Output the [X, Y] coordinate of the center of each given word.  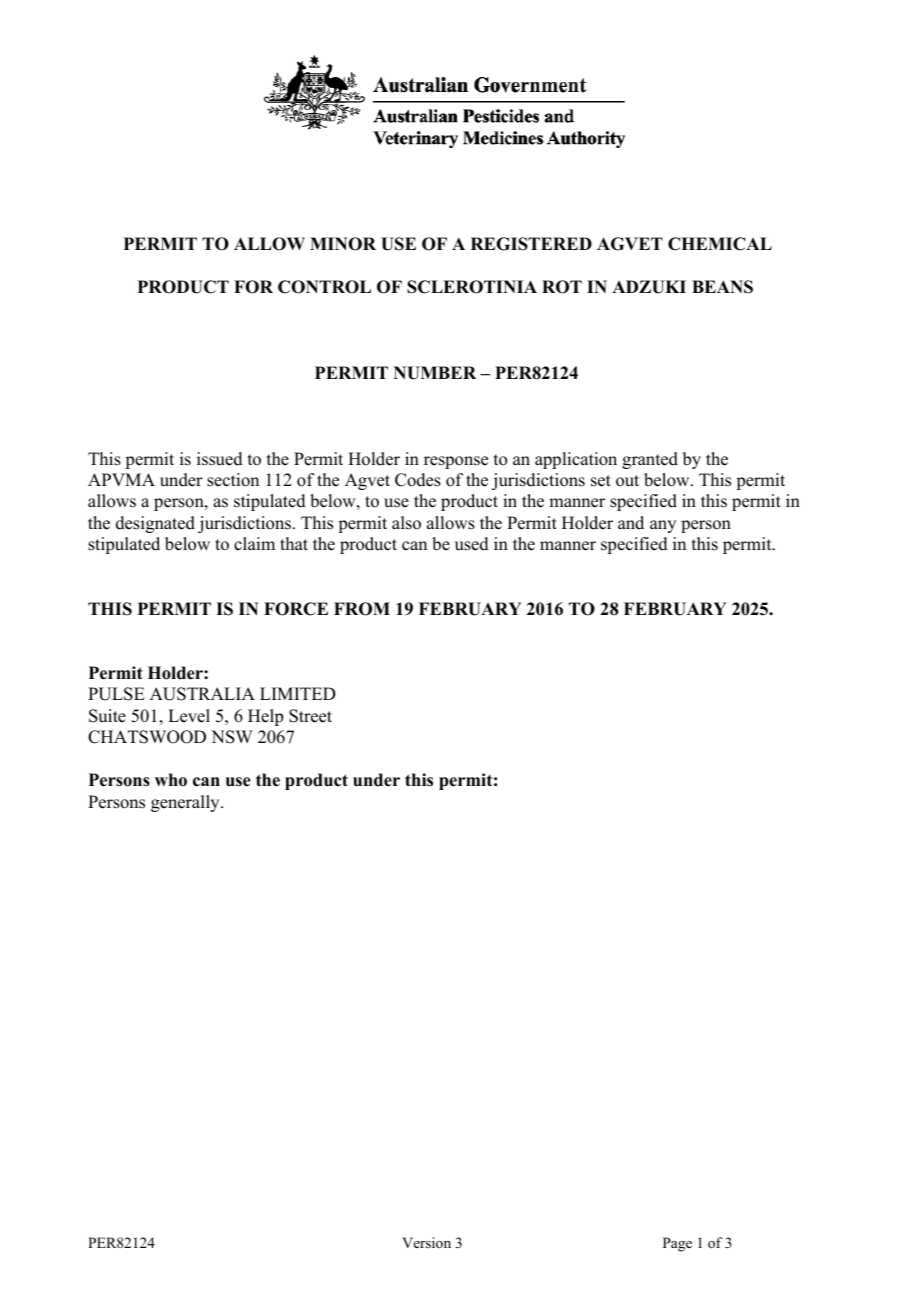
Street [310, 716]
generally [186, 803]
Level [189, 716]
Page [677, 1244]
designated [155, 524]
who [171, 780]
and [631, 523]
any [663, 526]
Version [426, 1242]
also [406, 523]
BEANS [722, 287]
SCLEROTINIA [472, 287]
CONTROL [324, 287]
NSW [232, 737]
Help [265, 717]
